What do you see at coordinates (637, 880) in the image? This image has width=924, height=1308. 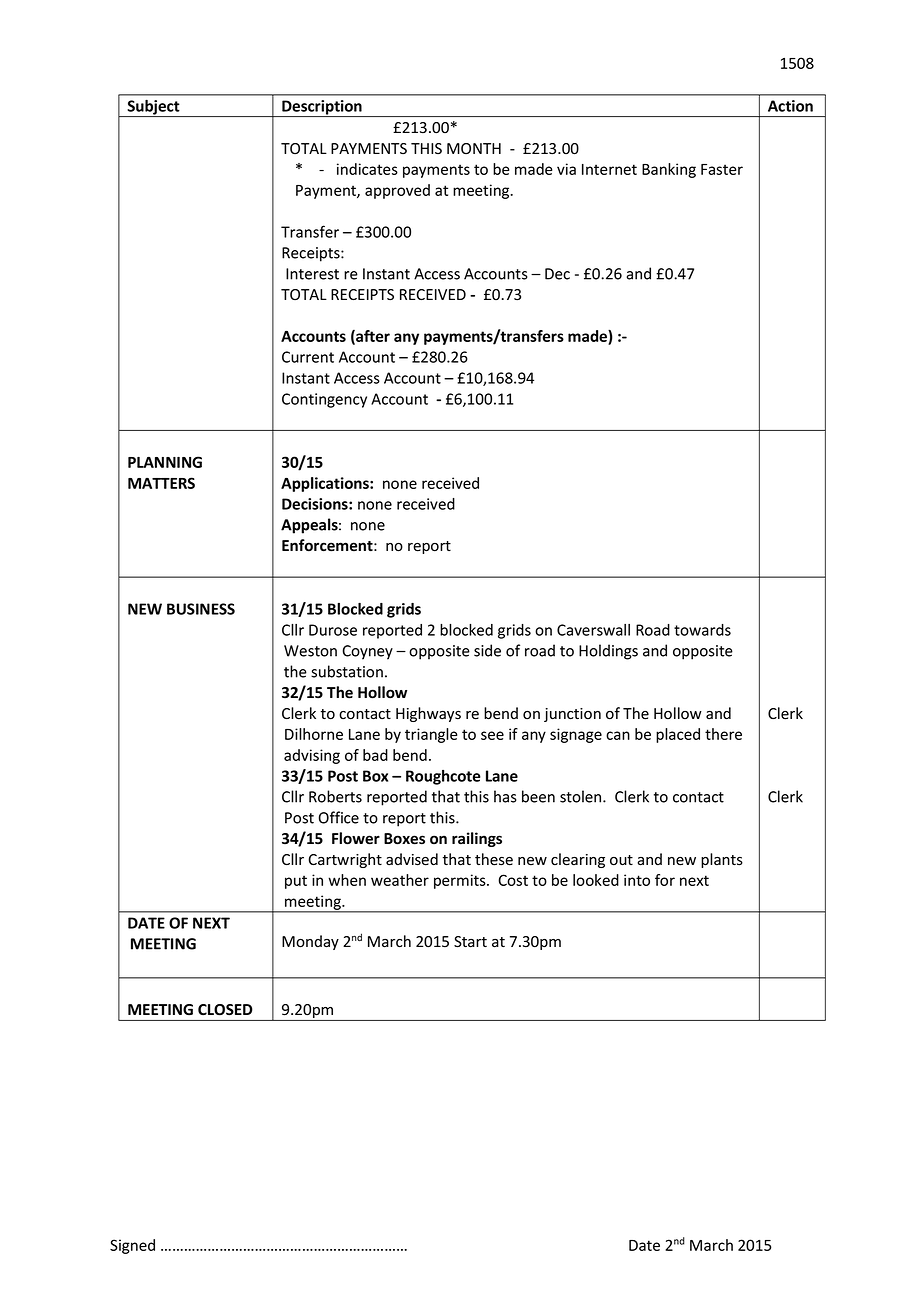 I see `into` at bounding box center [637, 880].
